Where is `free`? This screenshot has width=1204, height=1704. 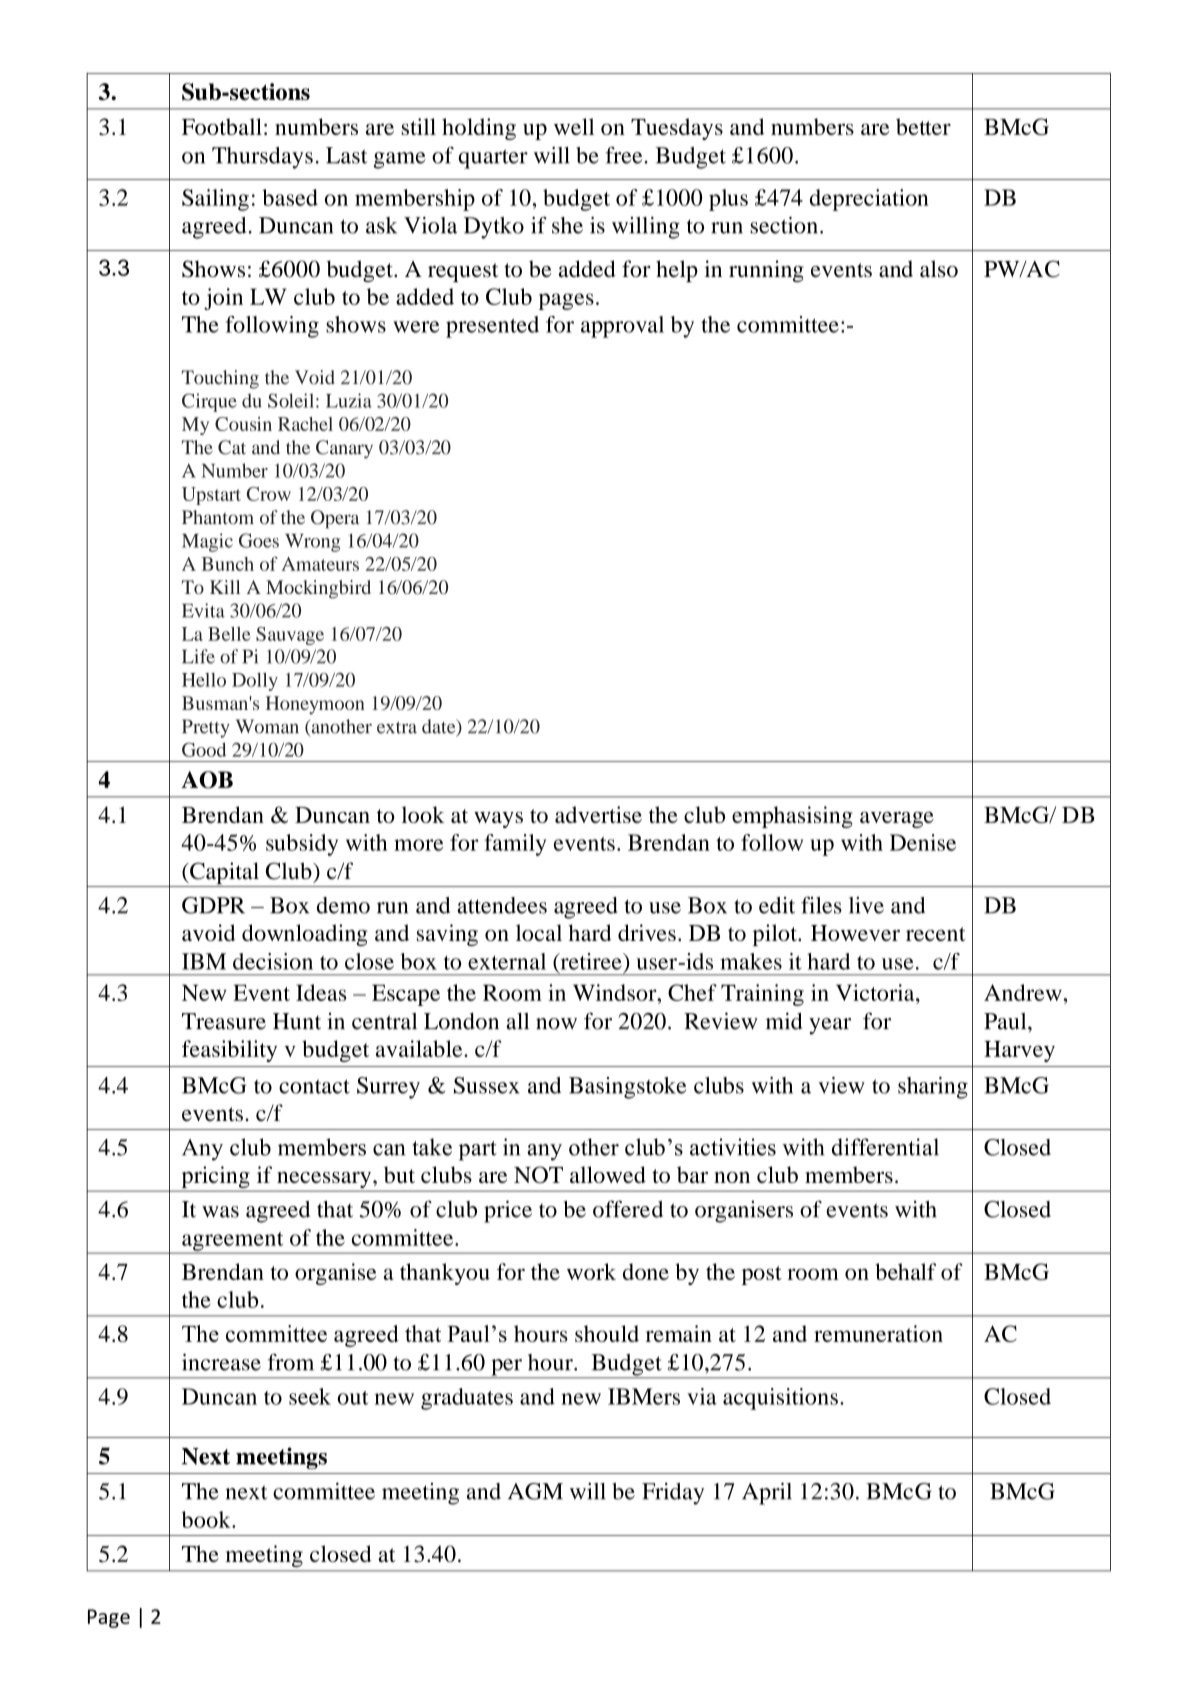 free is located at coordinates (625, 155).
